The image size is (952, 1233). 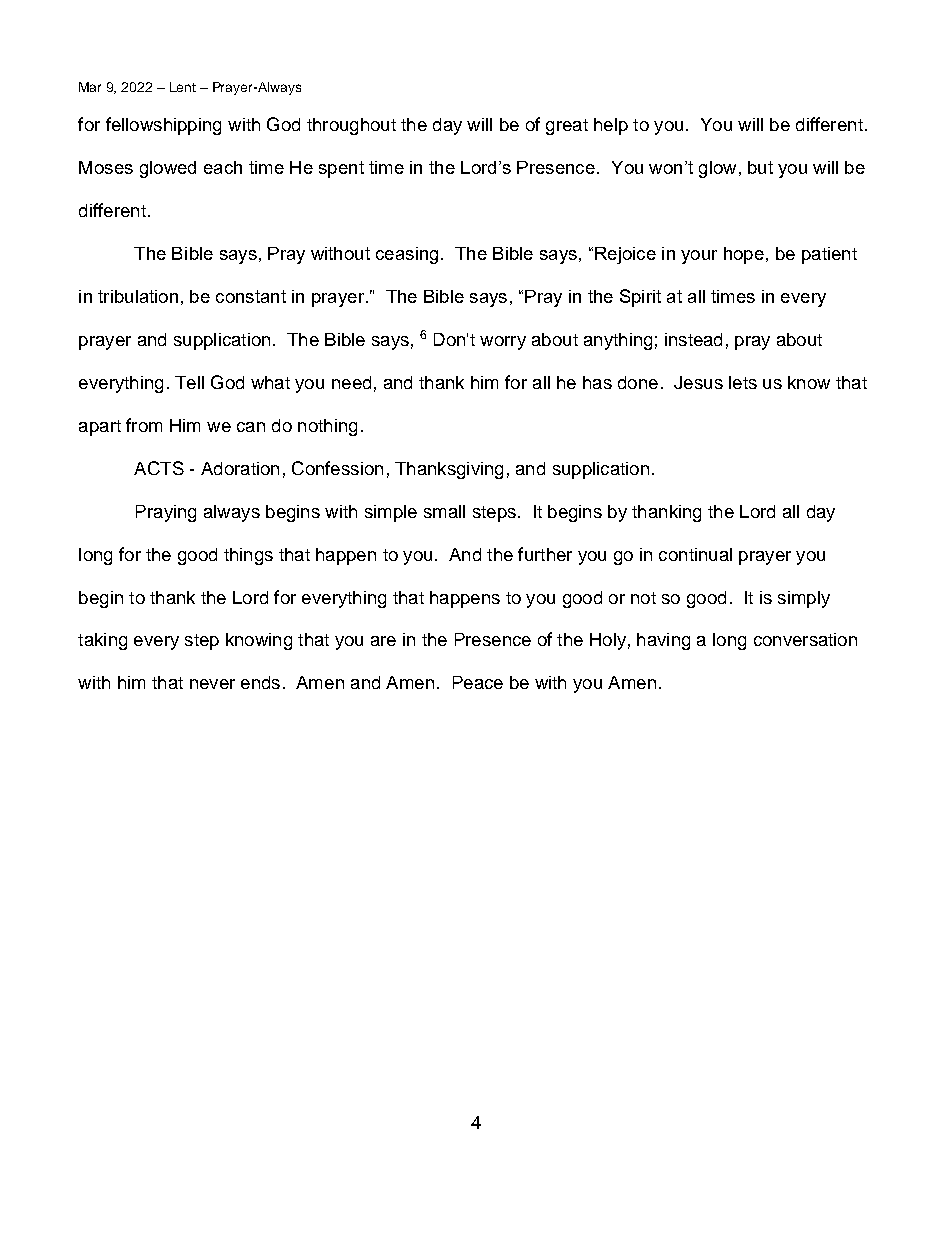 What do you see at coordinates (567, 127) in the screenshot?
I see `great` at bounding box center [567, 127].
